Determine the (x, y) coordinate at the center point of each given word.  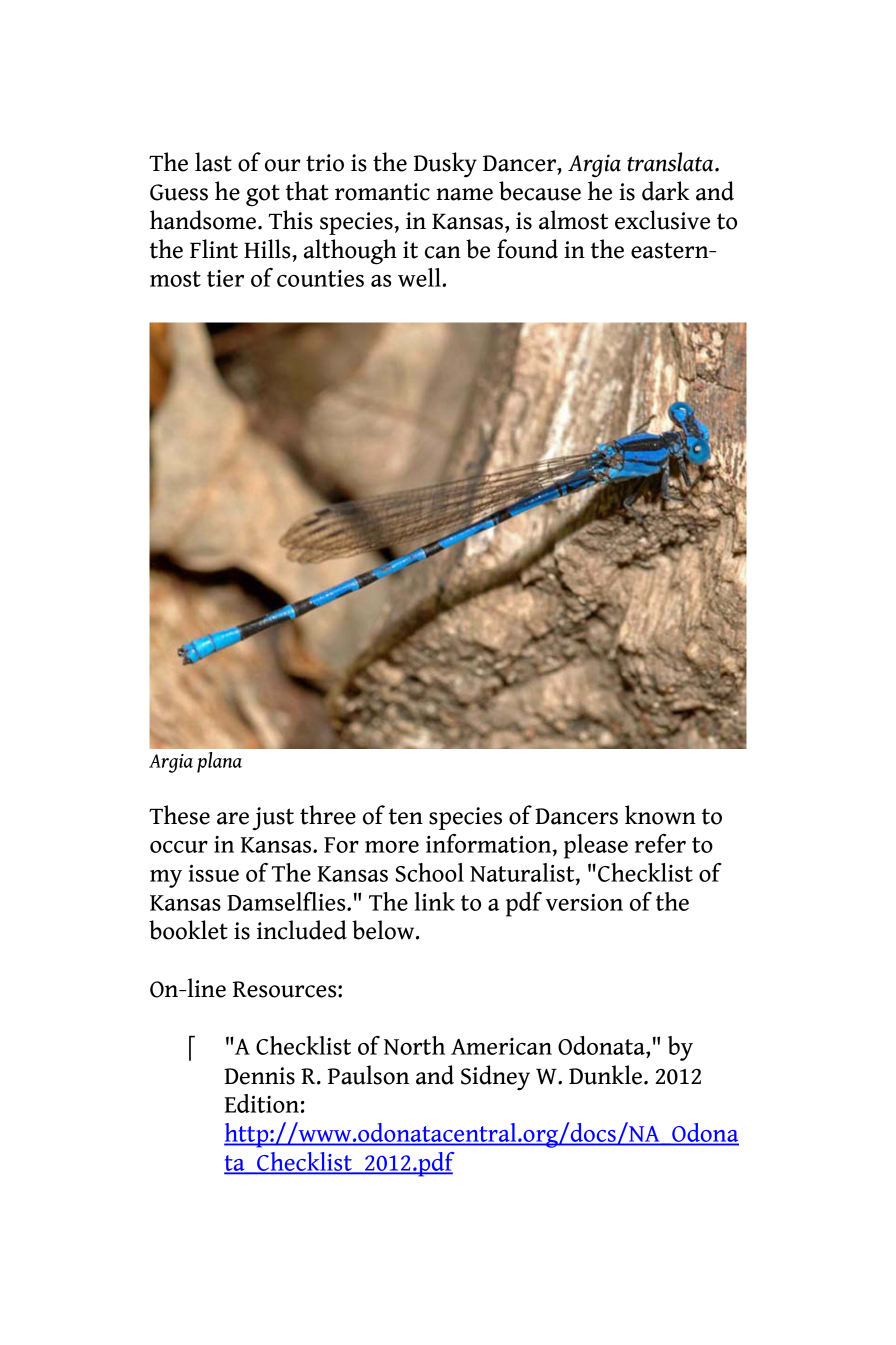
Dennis (259, 1076)
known (660, 815)
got (263, 195)
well (420, 277)
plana (219, 762)
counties (320, 278)
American (501, 1046)
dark (666, 191)
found (527, 249)
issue (214, 873)
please (596, 846)
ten (406, 816)
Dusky (445, 165)
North (414, 1045)
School (430, 872)
